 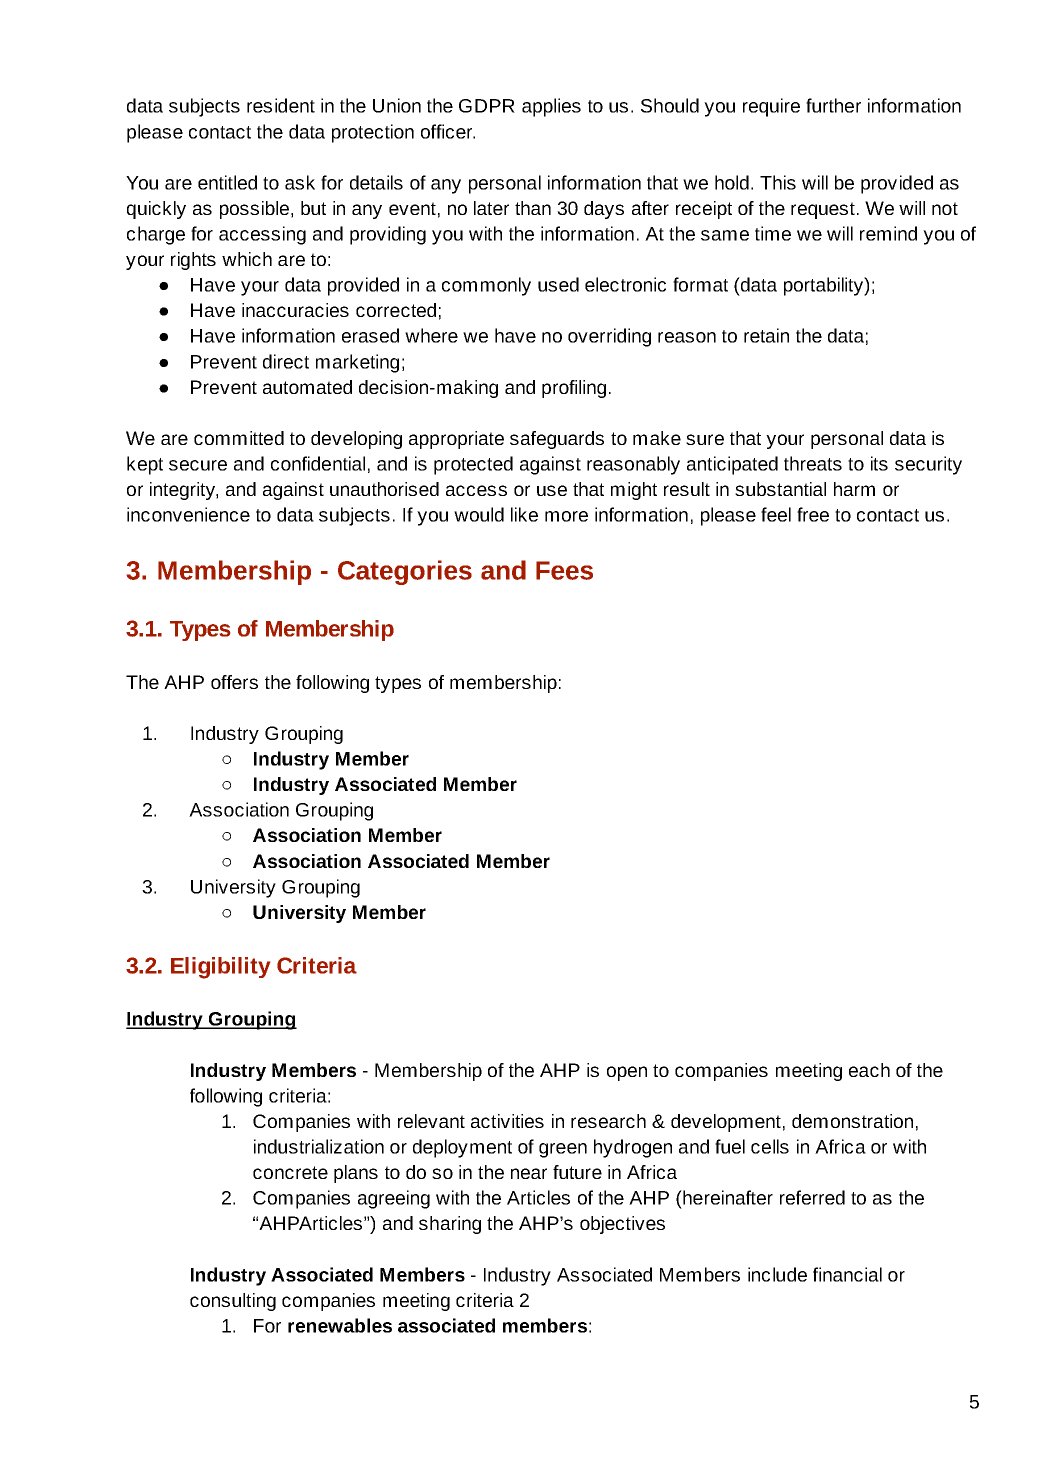 What do you see at coordinates (574, 389) in the screenshot?
I see `profiling` at bounding box center [574, 389].
